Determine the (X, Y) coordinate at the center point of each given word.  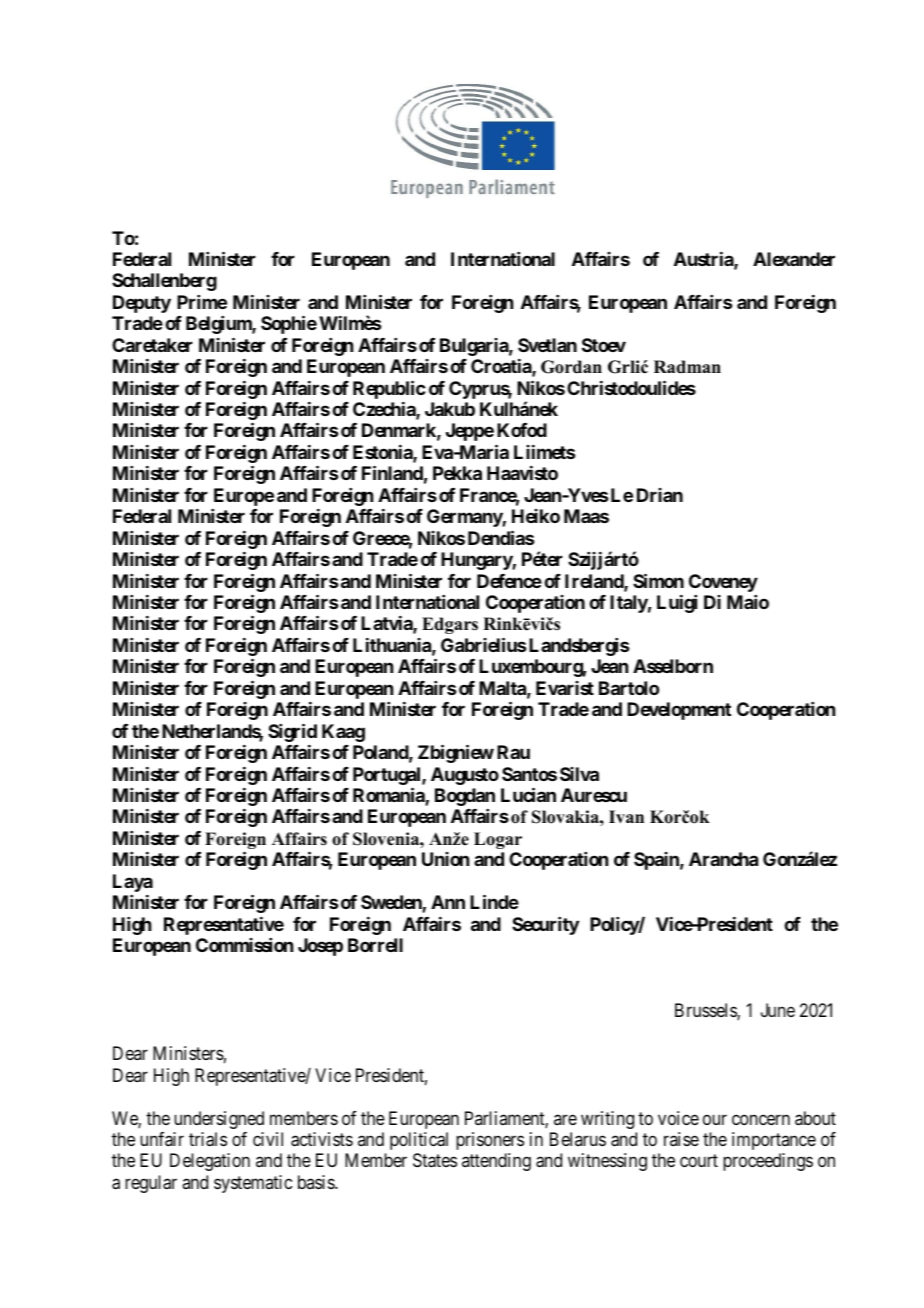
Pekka (457, 473)
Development (679, 711)
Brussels (706, 1011)
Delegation (210, 1162)
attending (496, 1162)
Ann (448, 902)
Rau (513, 752)
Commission (244, 945)
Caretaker (152, 345)
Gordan (571, 367)
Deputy (142, 304)
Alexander (794, 259)
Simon (658, 580)
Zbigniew (456, 753)
